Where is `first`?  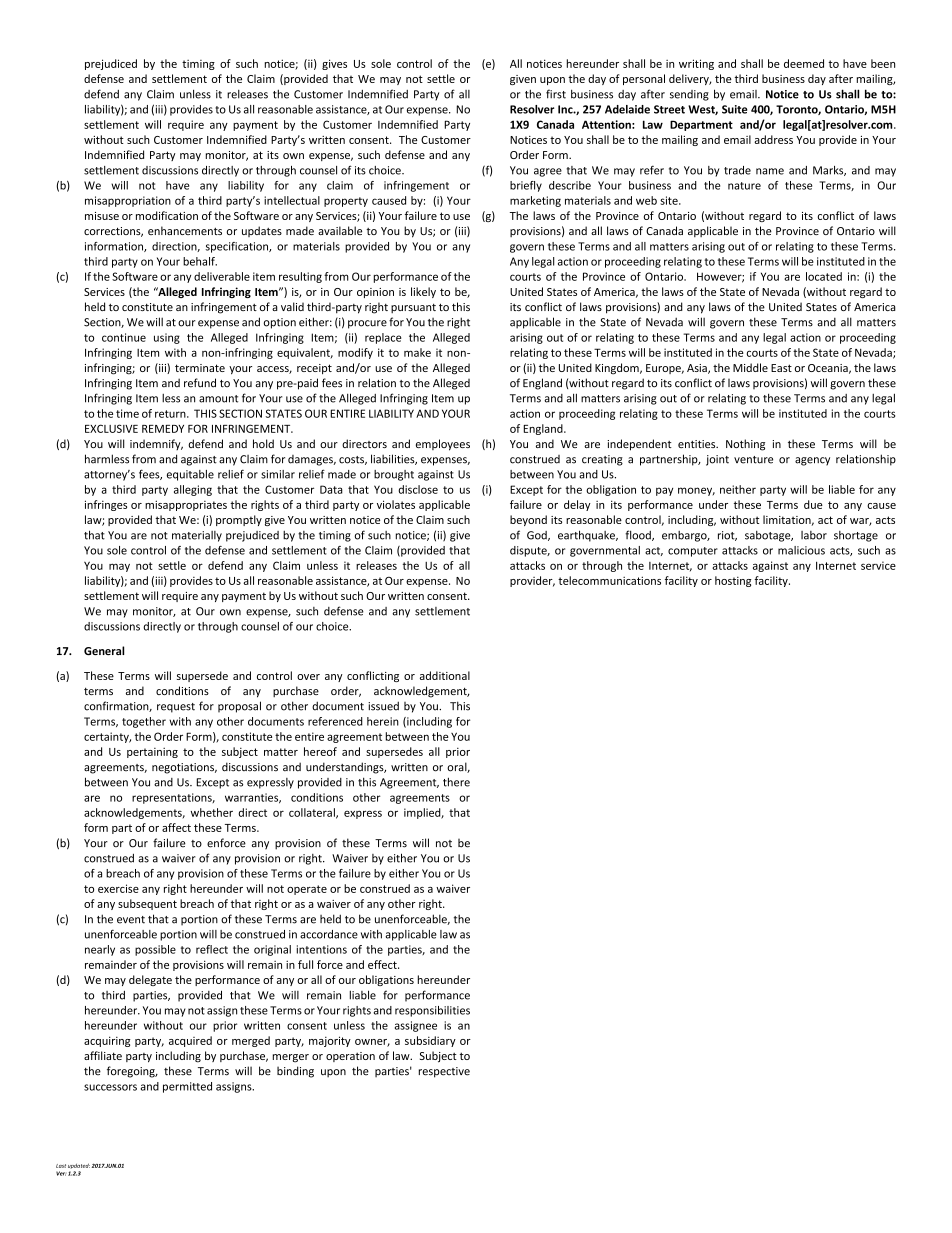 first is located at coordinates (556, 94).
